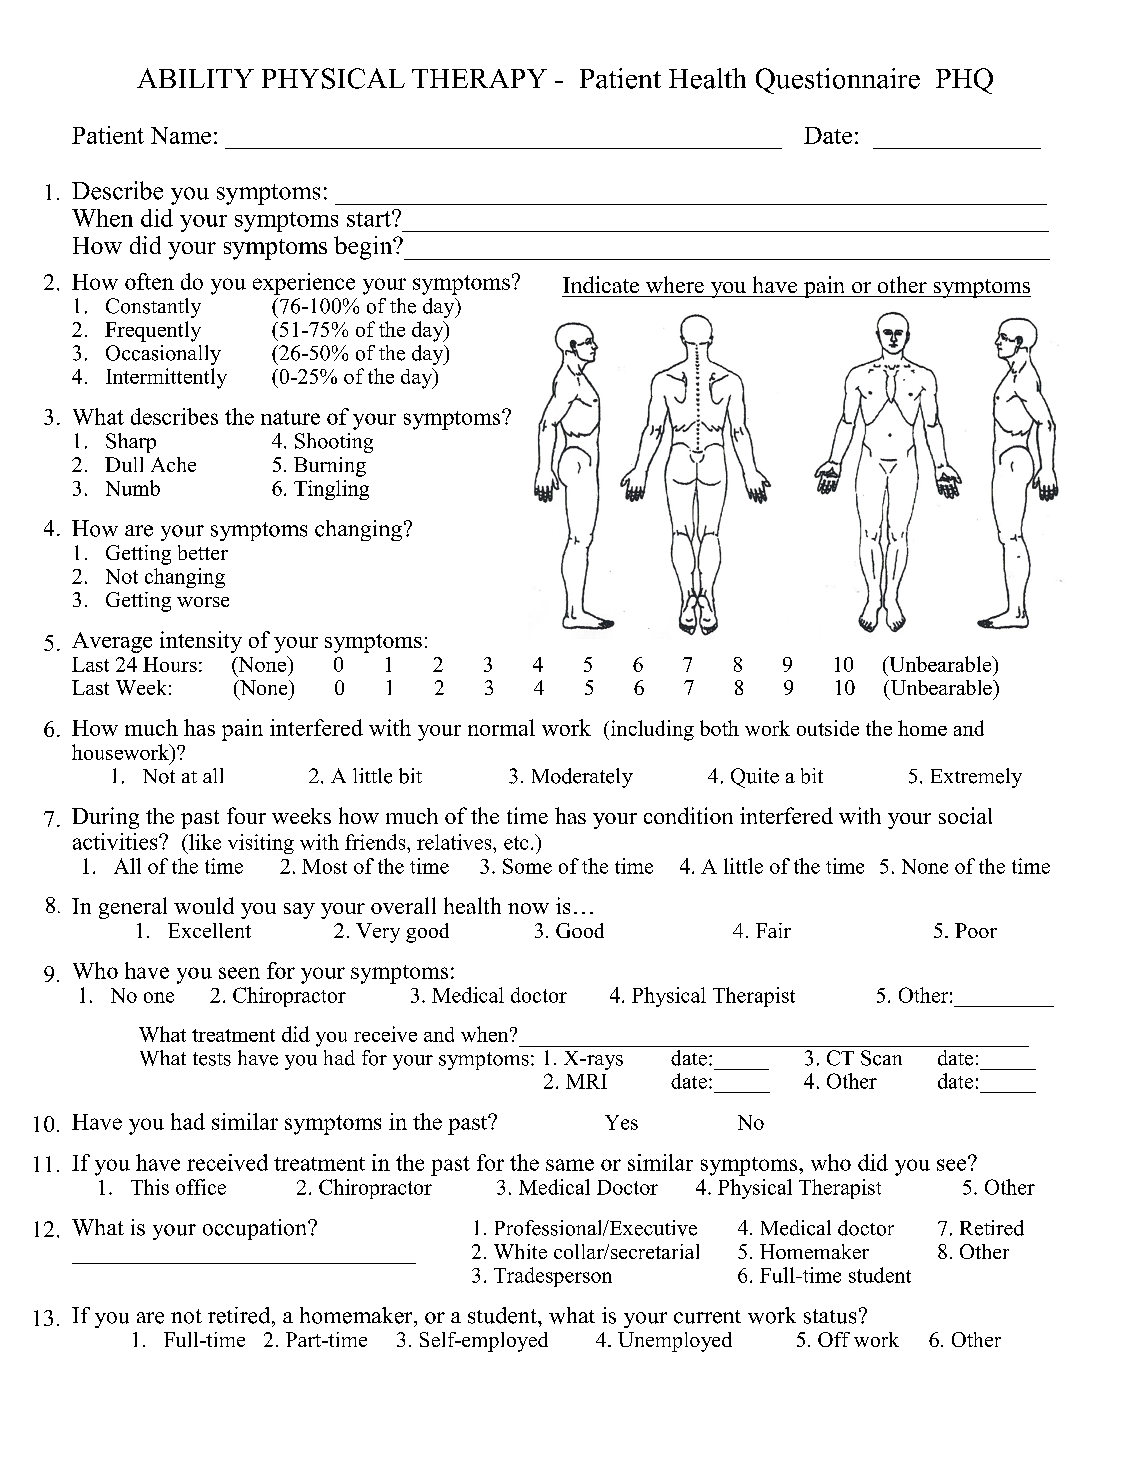 Image resolution: width=1131 pixels, height=1464 pixels. Describe the element at coordinates (181, 135) in the screenshot. I see `Name` at that location.
